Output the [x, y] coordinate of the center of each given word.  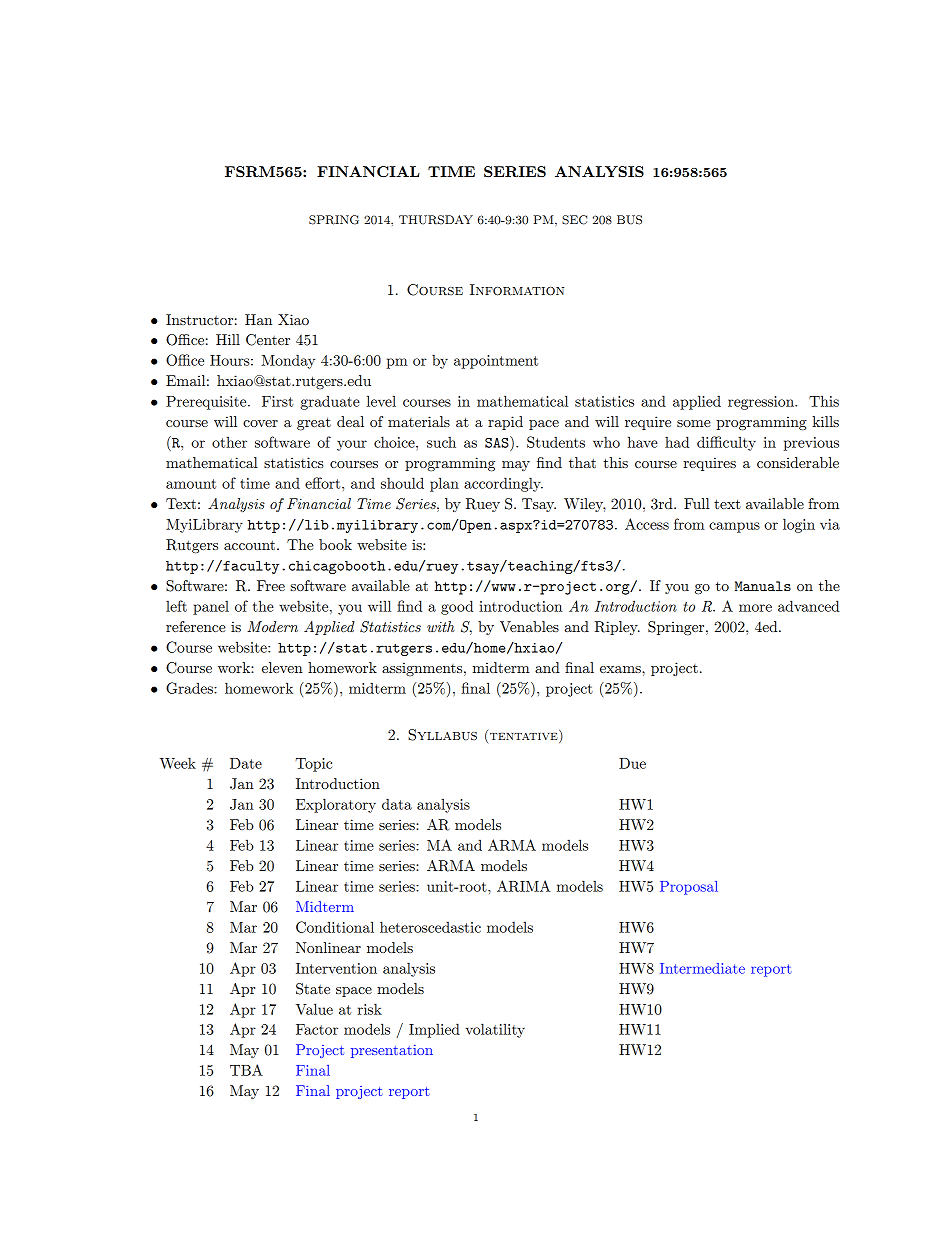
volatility [495, 1030]
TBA [246, 1070]
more [755, 608]
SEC [574, 220]
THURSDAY [436, 220]
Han [258, 319]
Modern [272, 626]
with [441, 626]
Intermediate [702, 968]
